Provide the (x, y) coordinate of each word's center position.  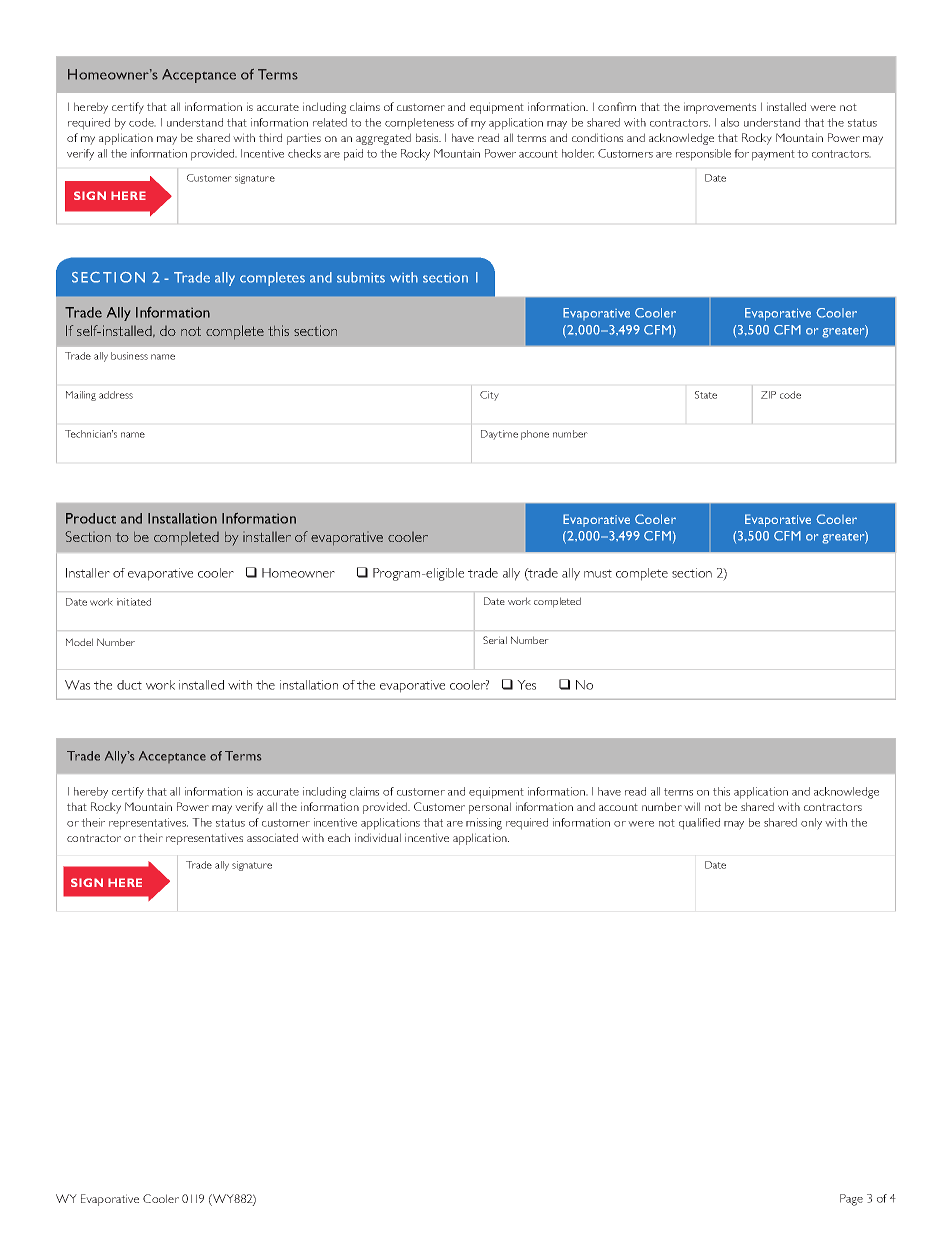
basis (428, 137)
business (129, 356)
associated (272, 837)
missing (484, 824)
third (270, 137)
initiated (134, 602)
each (339, 837)
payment (773, 155)
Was (77, 685)
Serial (495, 640)
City (489, 396)
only (811, 824)
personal (490, 808)
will (692, 806)
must (598, 573)
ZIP (768, 395)
